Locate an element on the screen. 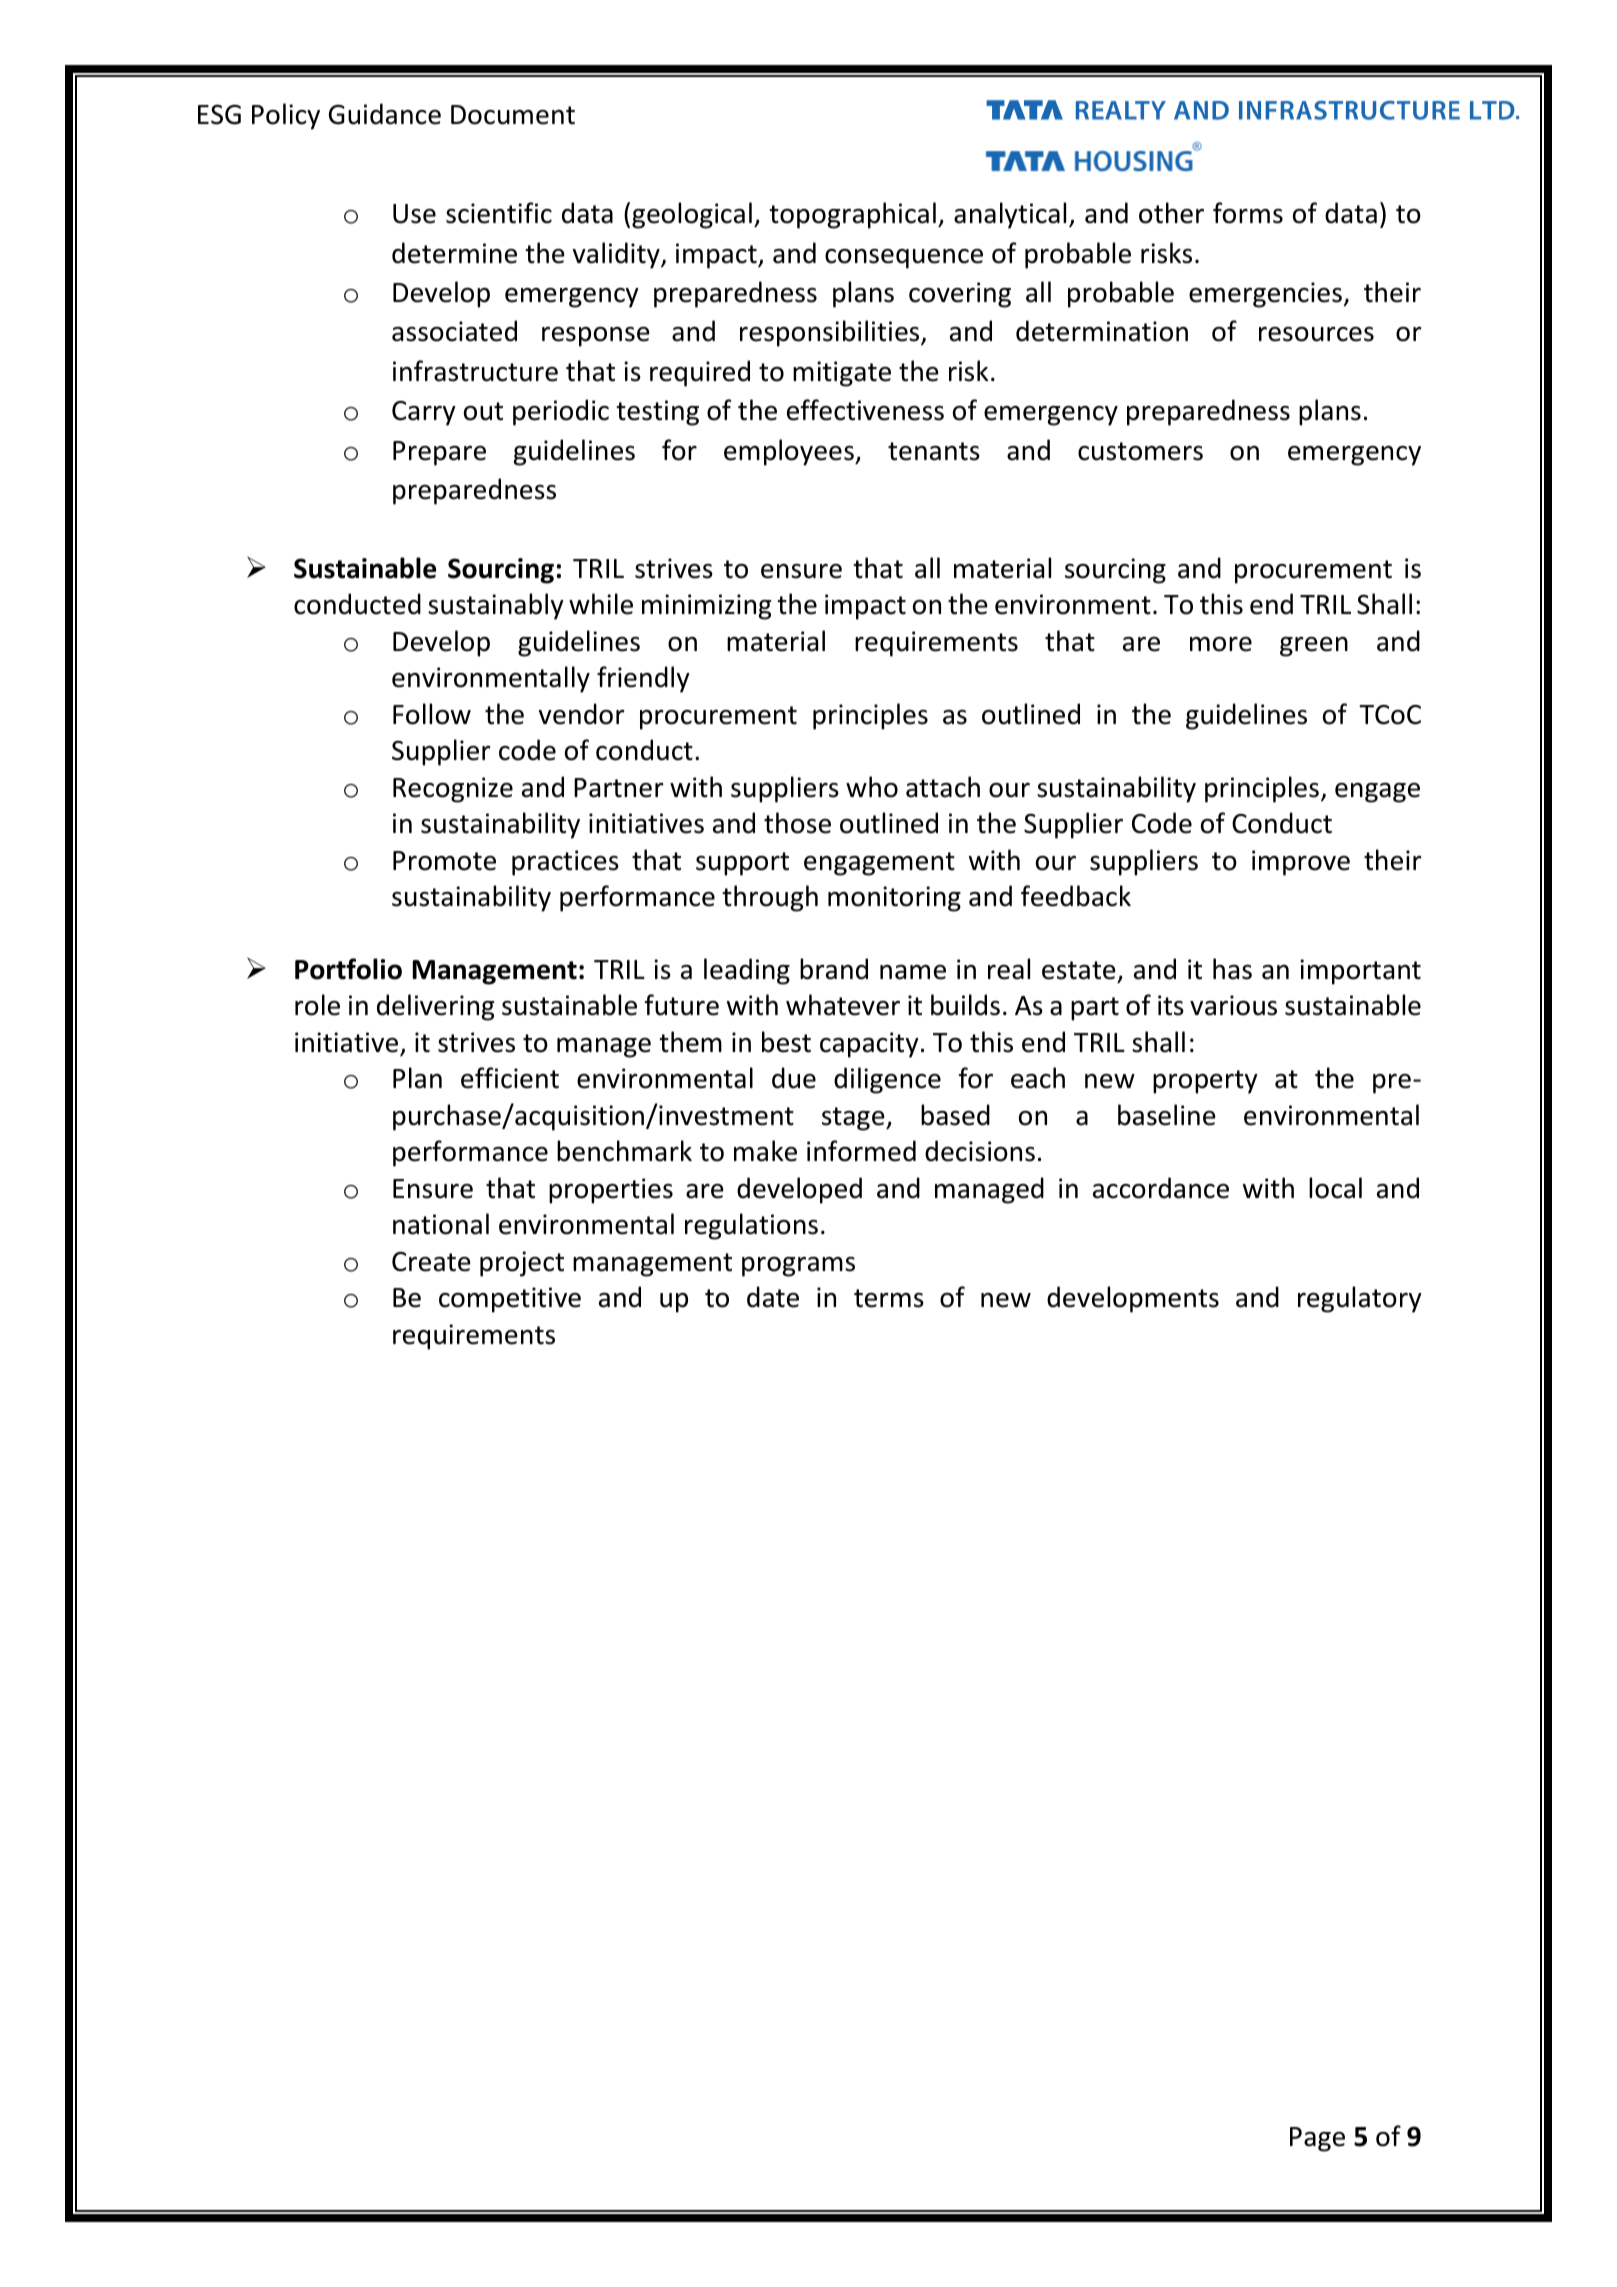 The height and width of the screenshot is (2287, 1617). Follow is located at coordinates (432, 714).
